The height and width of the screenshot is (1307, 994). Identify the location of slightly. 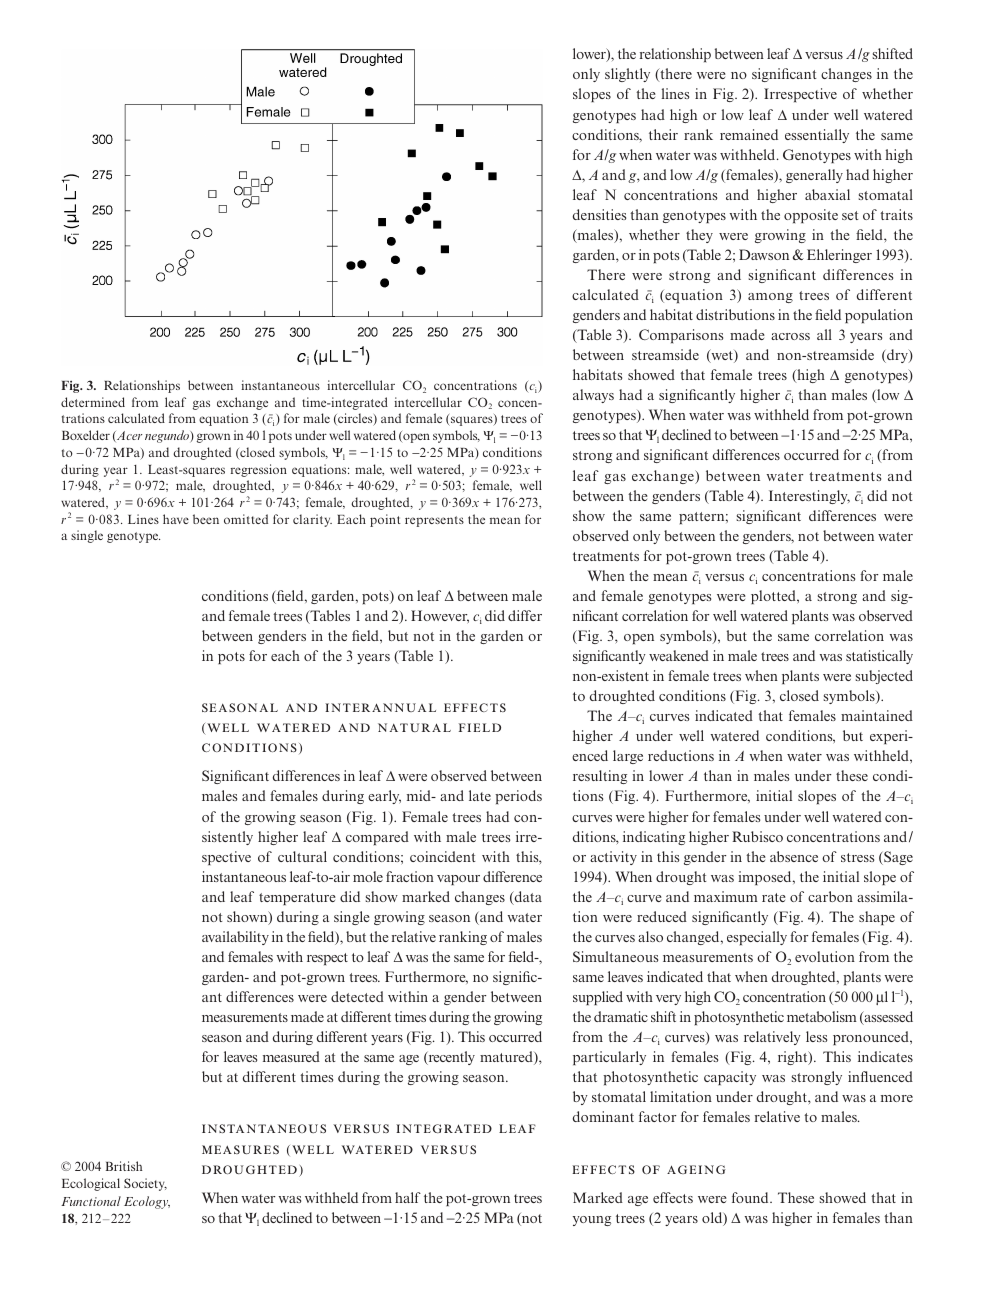
(627, 75).
